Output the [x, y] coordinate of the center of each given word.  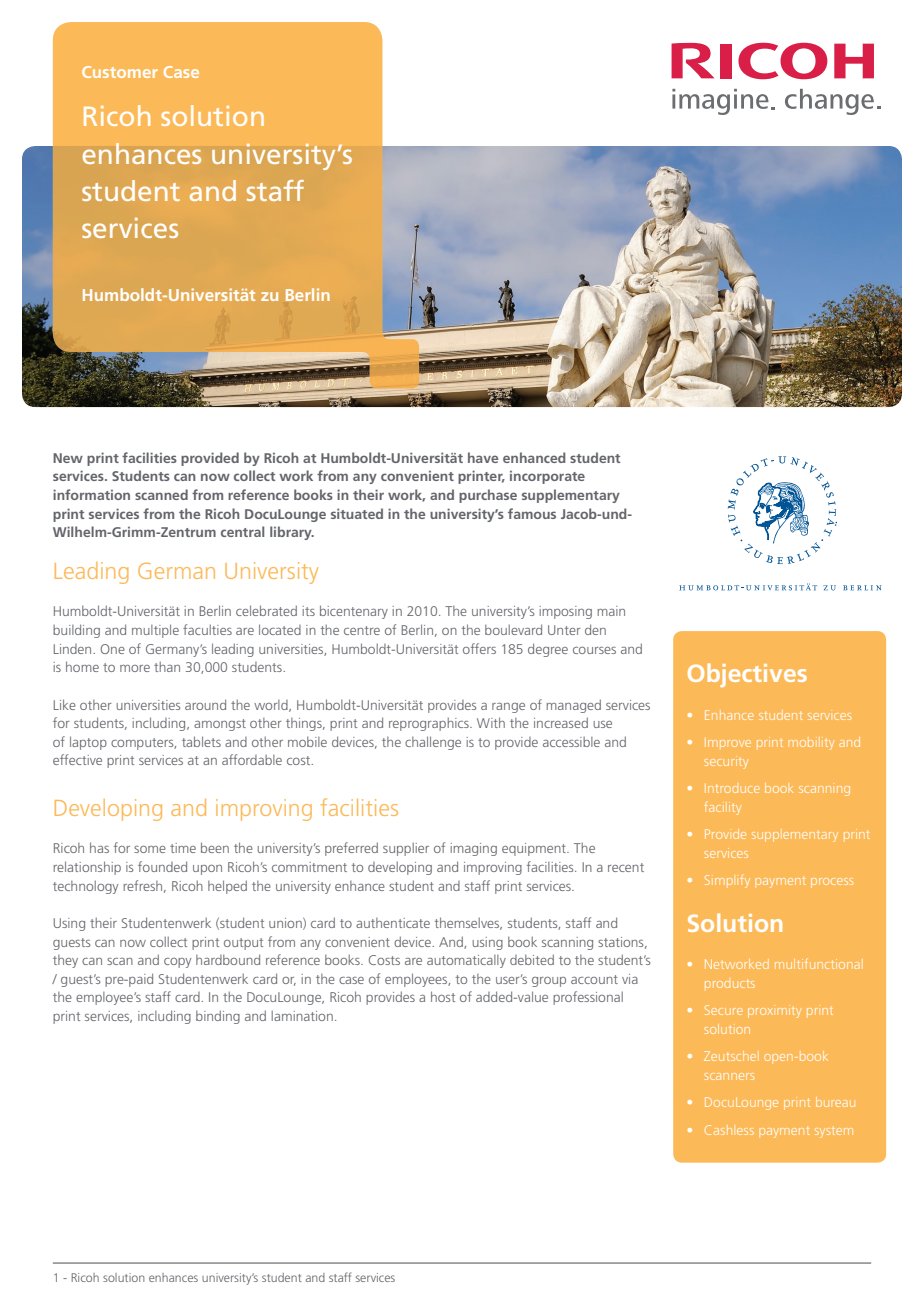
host [443, 996]
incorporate [547, 477]
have [483, 457]
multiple [155, 631]
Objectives [747, 675]
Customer [120, 72]
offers [479, 648]
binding [218, 1017]
